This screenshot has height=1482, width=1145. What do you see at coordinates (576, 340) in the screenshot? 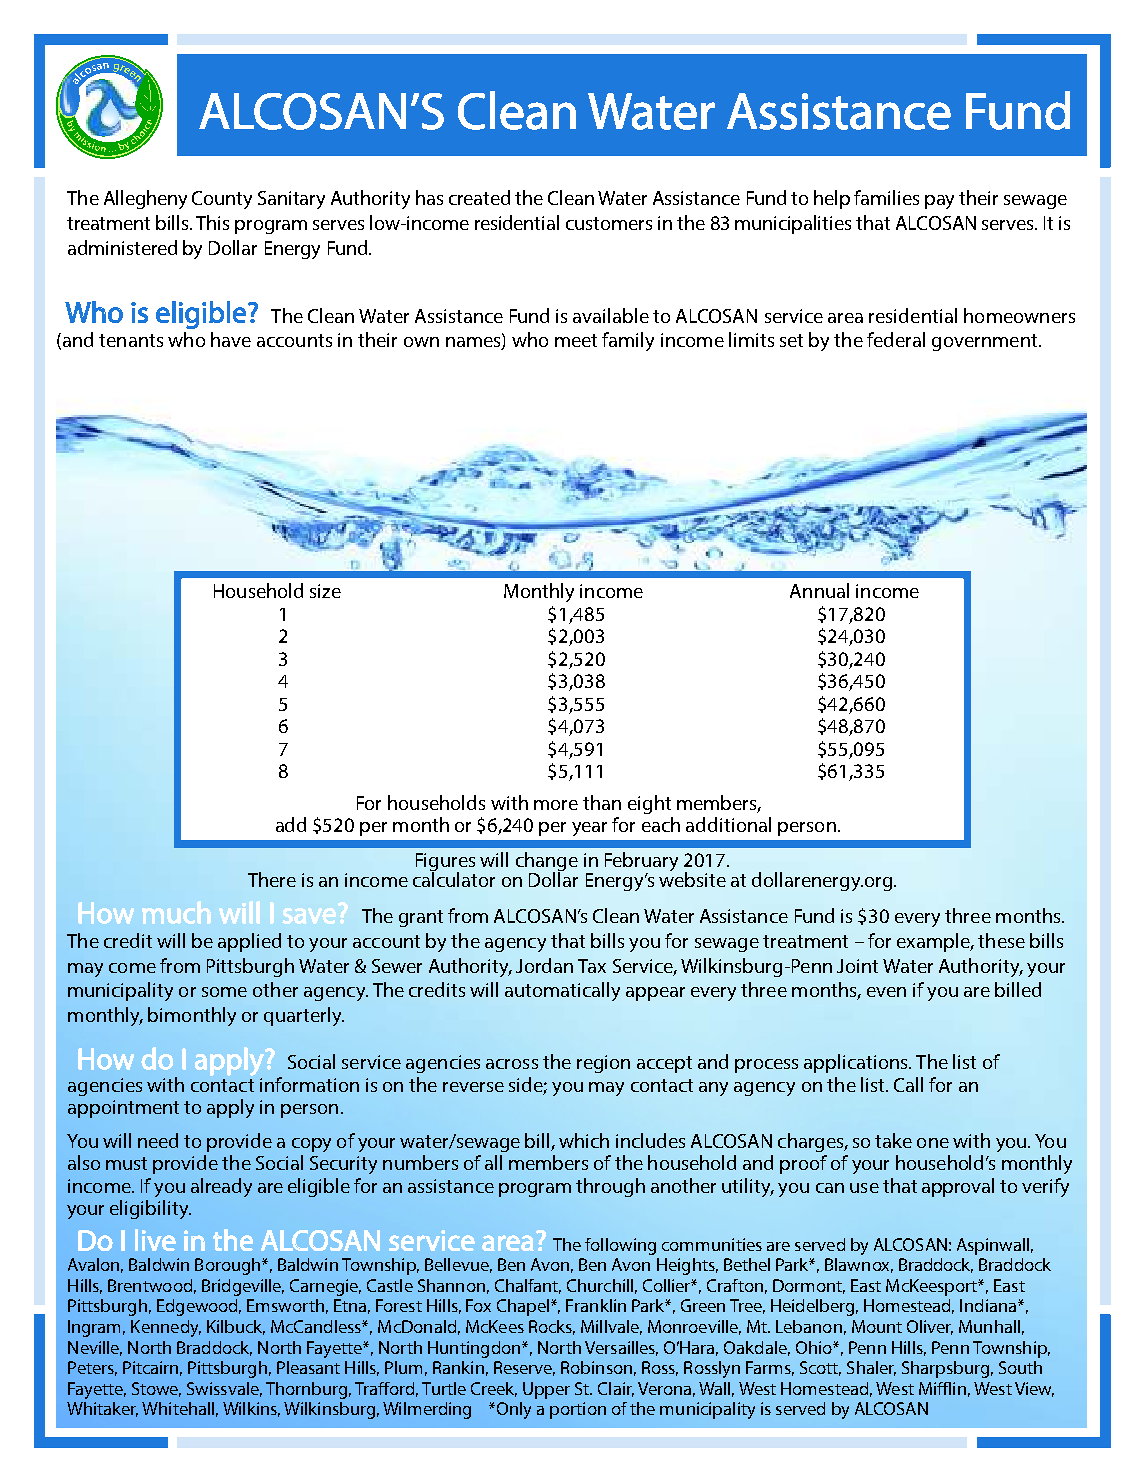
I see `meet` at bounding box center [576, 340].
